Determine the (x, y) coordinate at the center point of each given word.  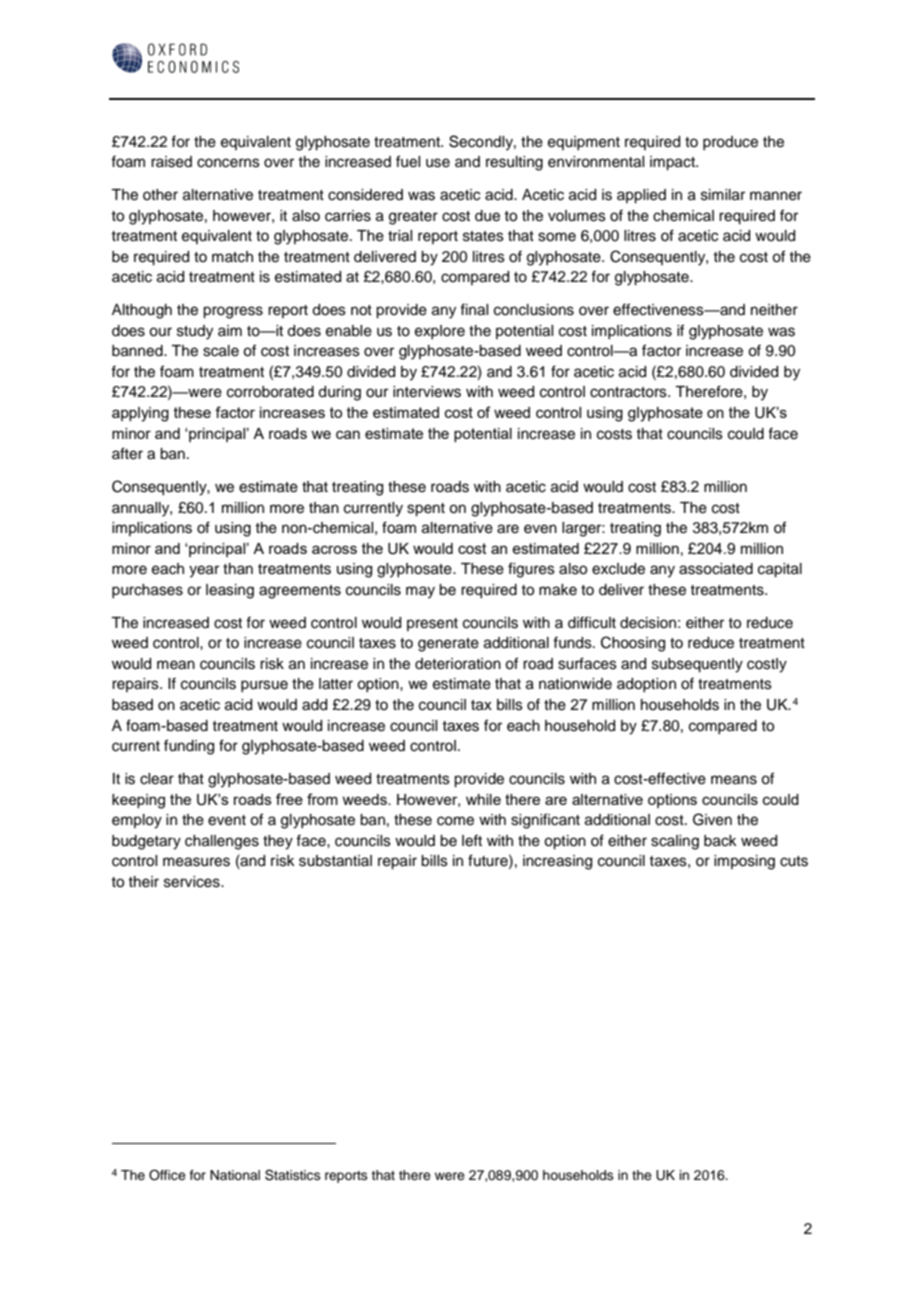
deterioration (458, 664)
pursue (264, 686)
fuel (408, 161)
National (235, 1175)
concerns (228, 163)
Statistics (293, 1175)
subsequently (697, 665)
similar (723, 195)
